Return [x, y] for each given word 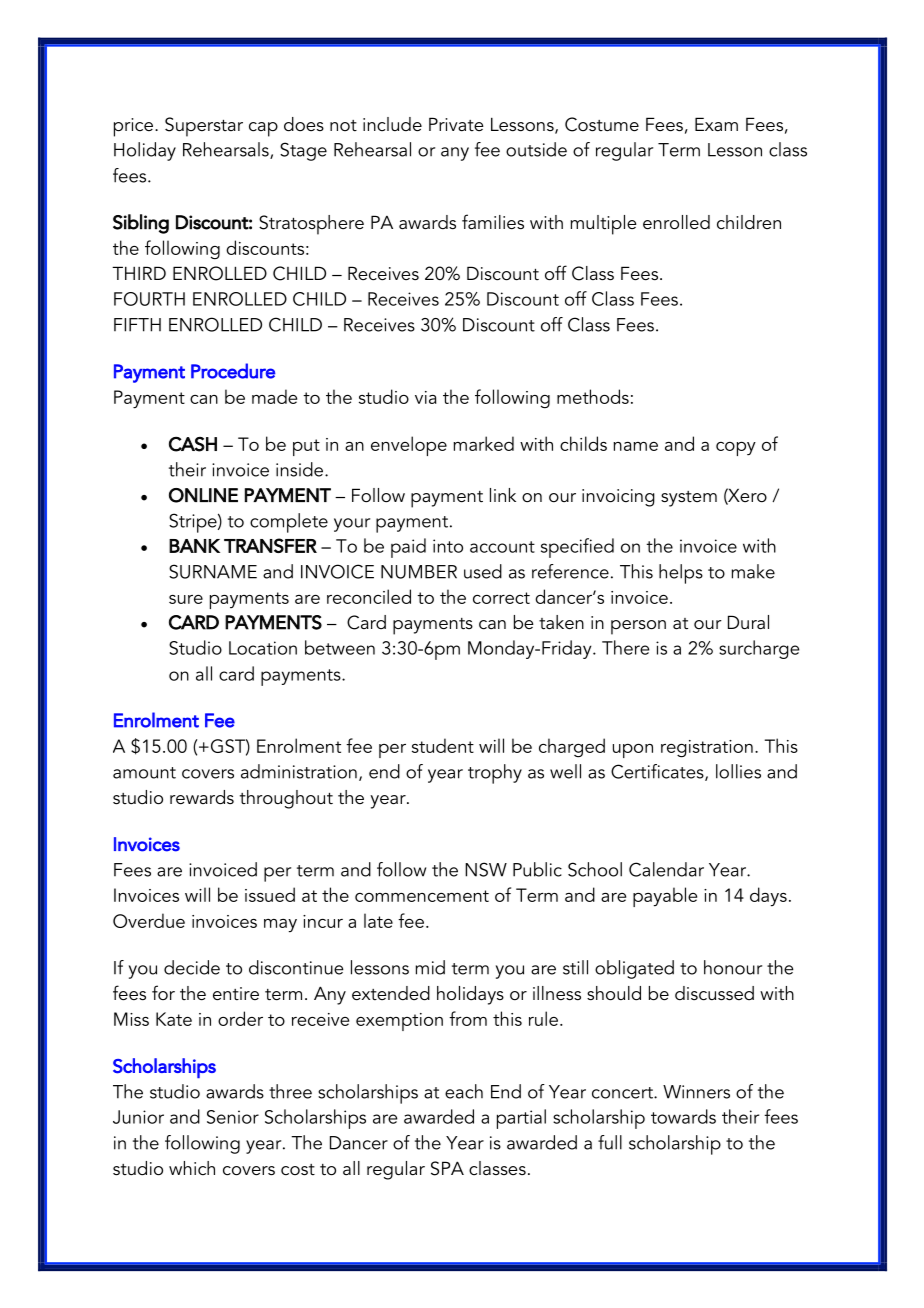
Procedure [233, 371]
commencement [422, 896]
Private [456, 124]
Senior [233, 1117]
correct [501, 598]
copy [736, 449]
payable [665, 897]
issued [270, 894]
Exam [716, 124]
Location [263, 648]
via [426, 397]
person [638, 627]
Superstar [204, 127]
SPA [447, 1168]
